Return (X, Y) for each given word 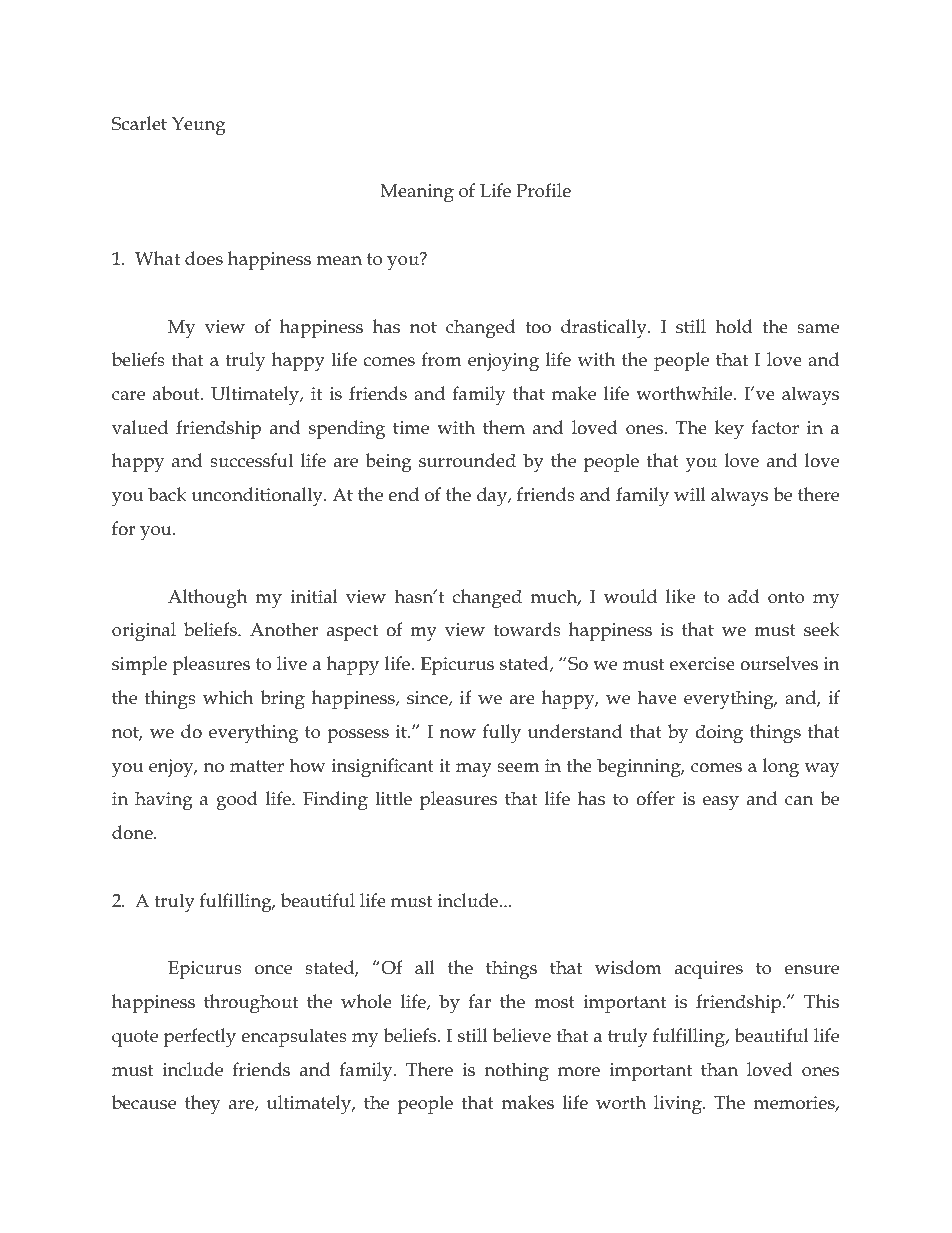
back (167, 494)
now (458, 734)
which (228, 697)
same (818, 329)
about (177, 393)
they (202, 1105)
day (493, 497)
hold (734, 326)
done (133, 832)
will (690, 494)
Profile (544, 190)
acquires (709, 970)
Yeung (199, 126)
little (393, 798)
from (441, 359)
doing (719, 734)
